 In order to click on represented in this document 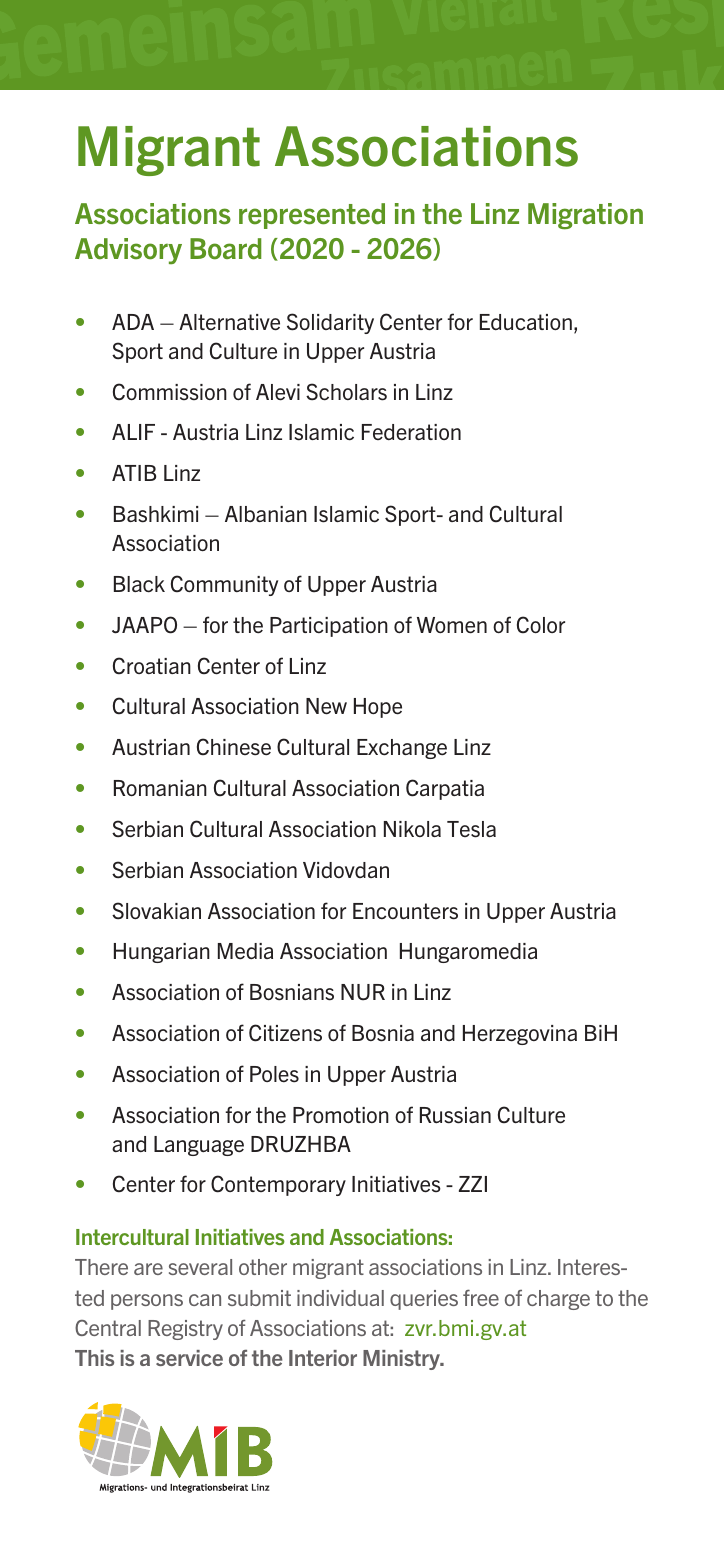, I will do `click(312, 216)`.
